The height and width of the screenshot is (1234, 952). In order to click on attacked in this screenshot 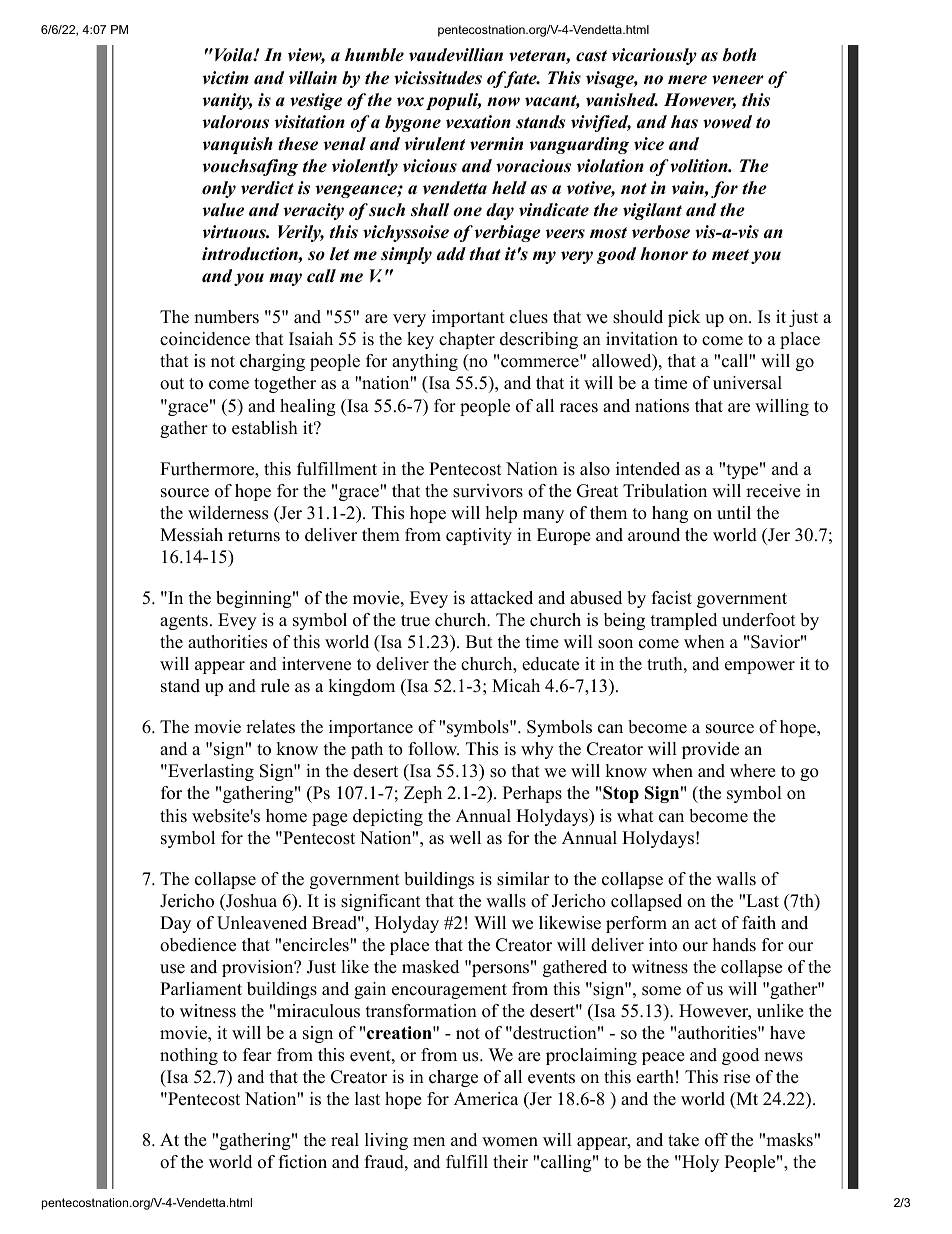, I will do `click(502, 598)`.
